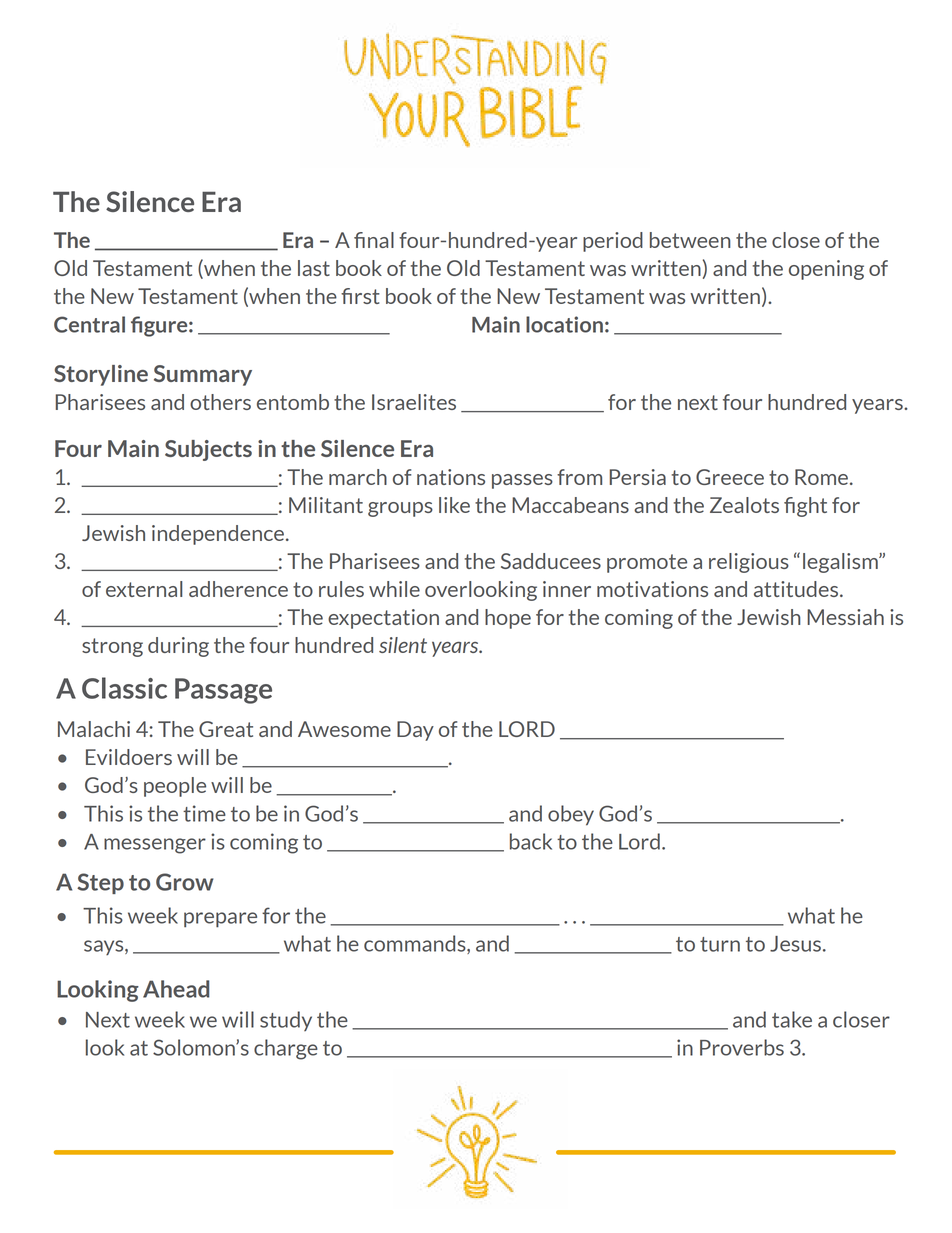  Describe the element at coordinates (175, 787) in the screenshot. I see `people` at that location.
